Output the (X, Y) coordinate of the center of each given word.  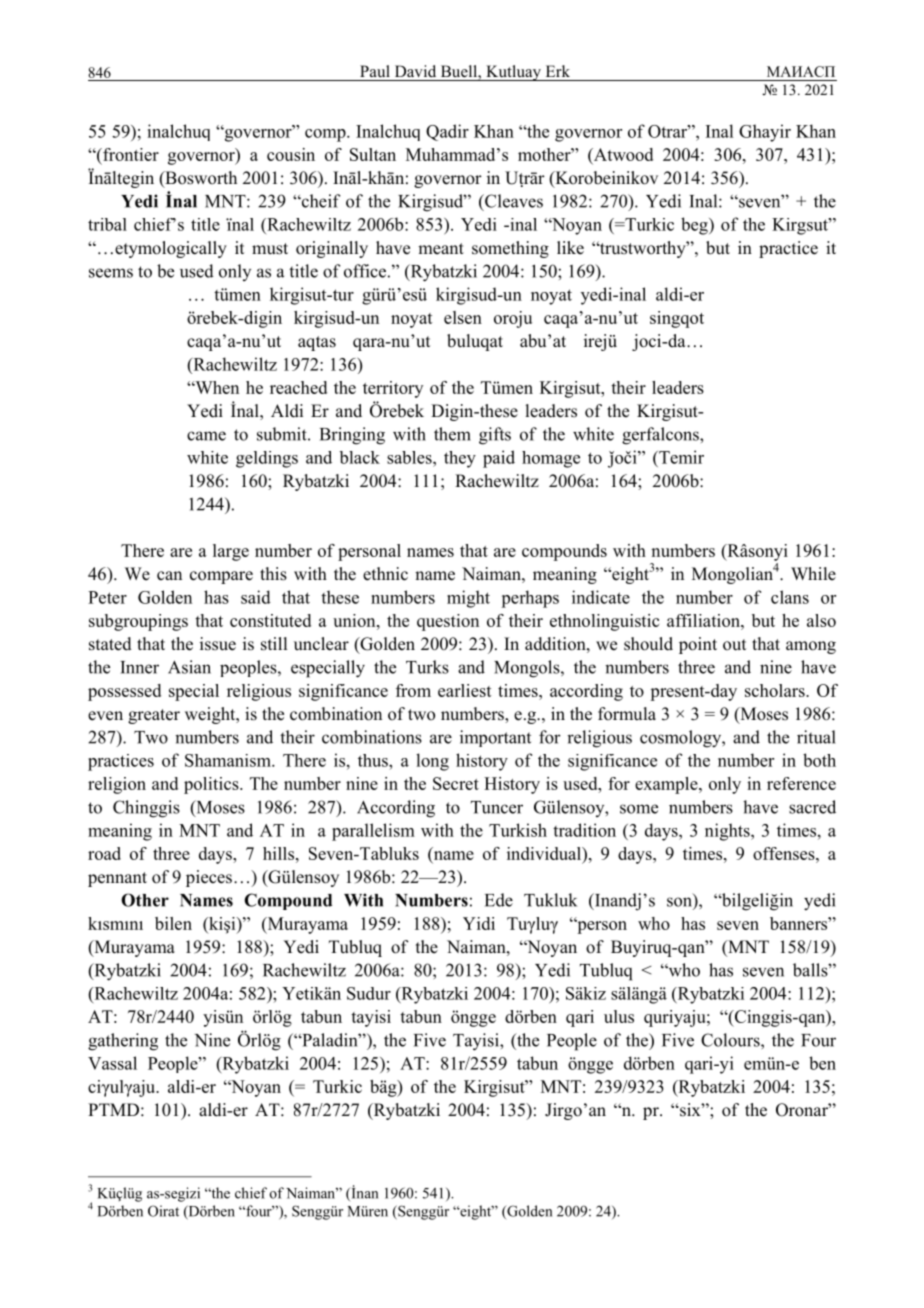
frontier (130, 154)
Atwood (622, 155)
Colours (731, 1040)
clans (790, 597)
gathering (123, 1042)
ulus (619, 1016)
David (415, 71)
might (468, 599)
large (231, 552)
